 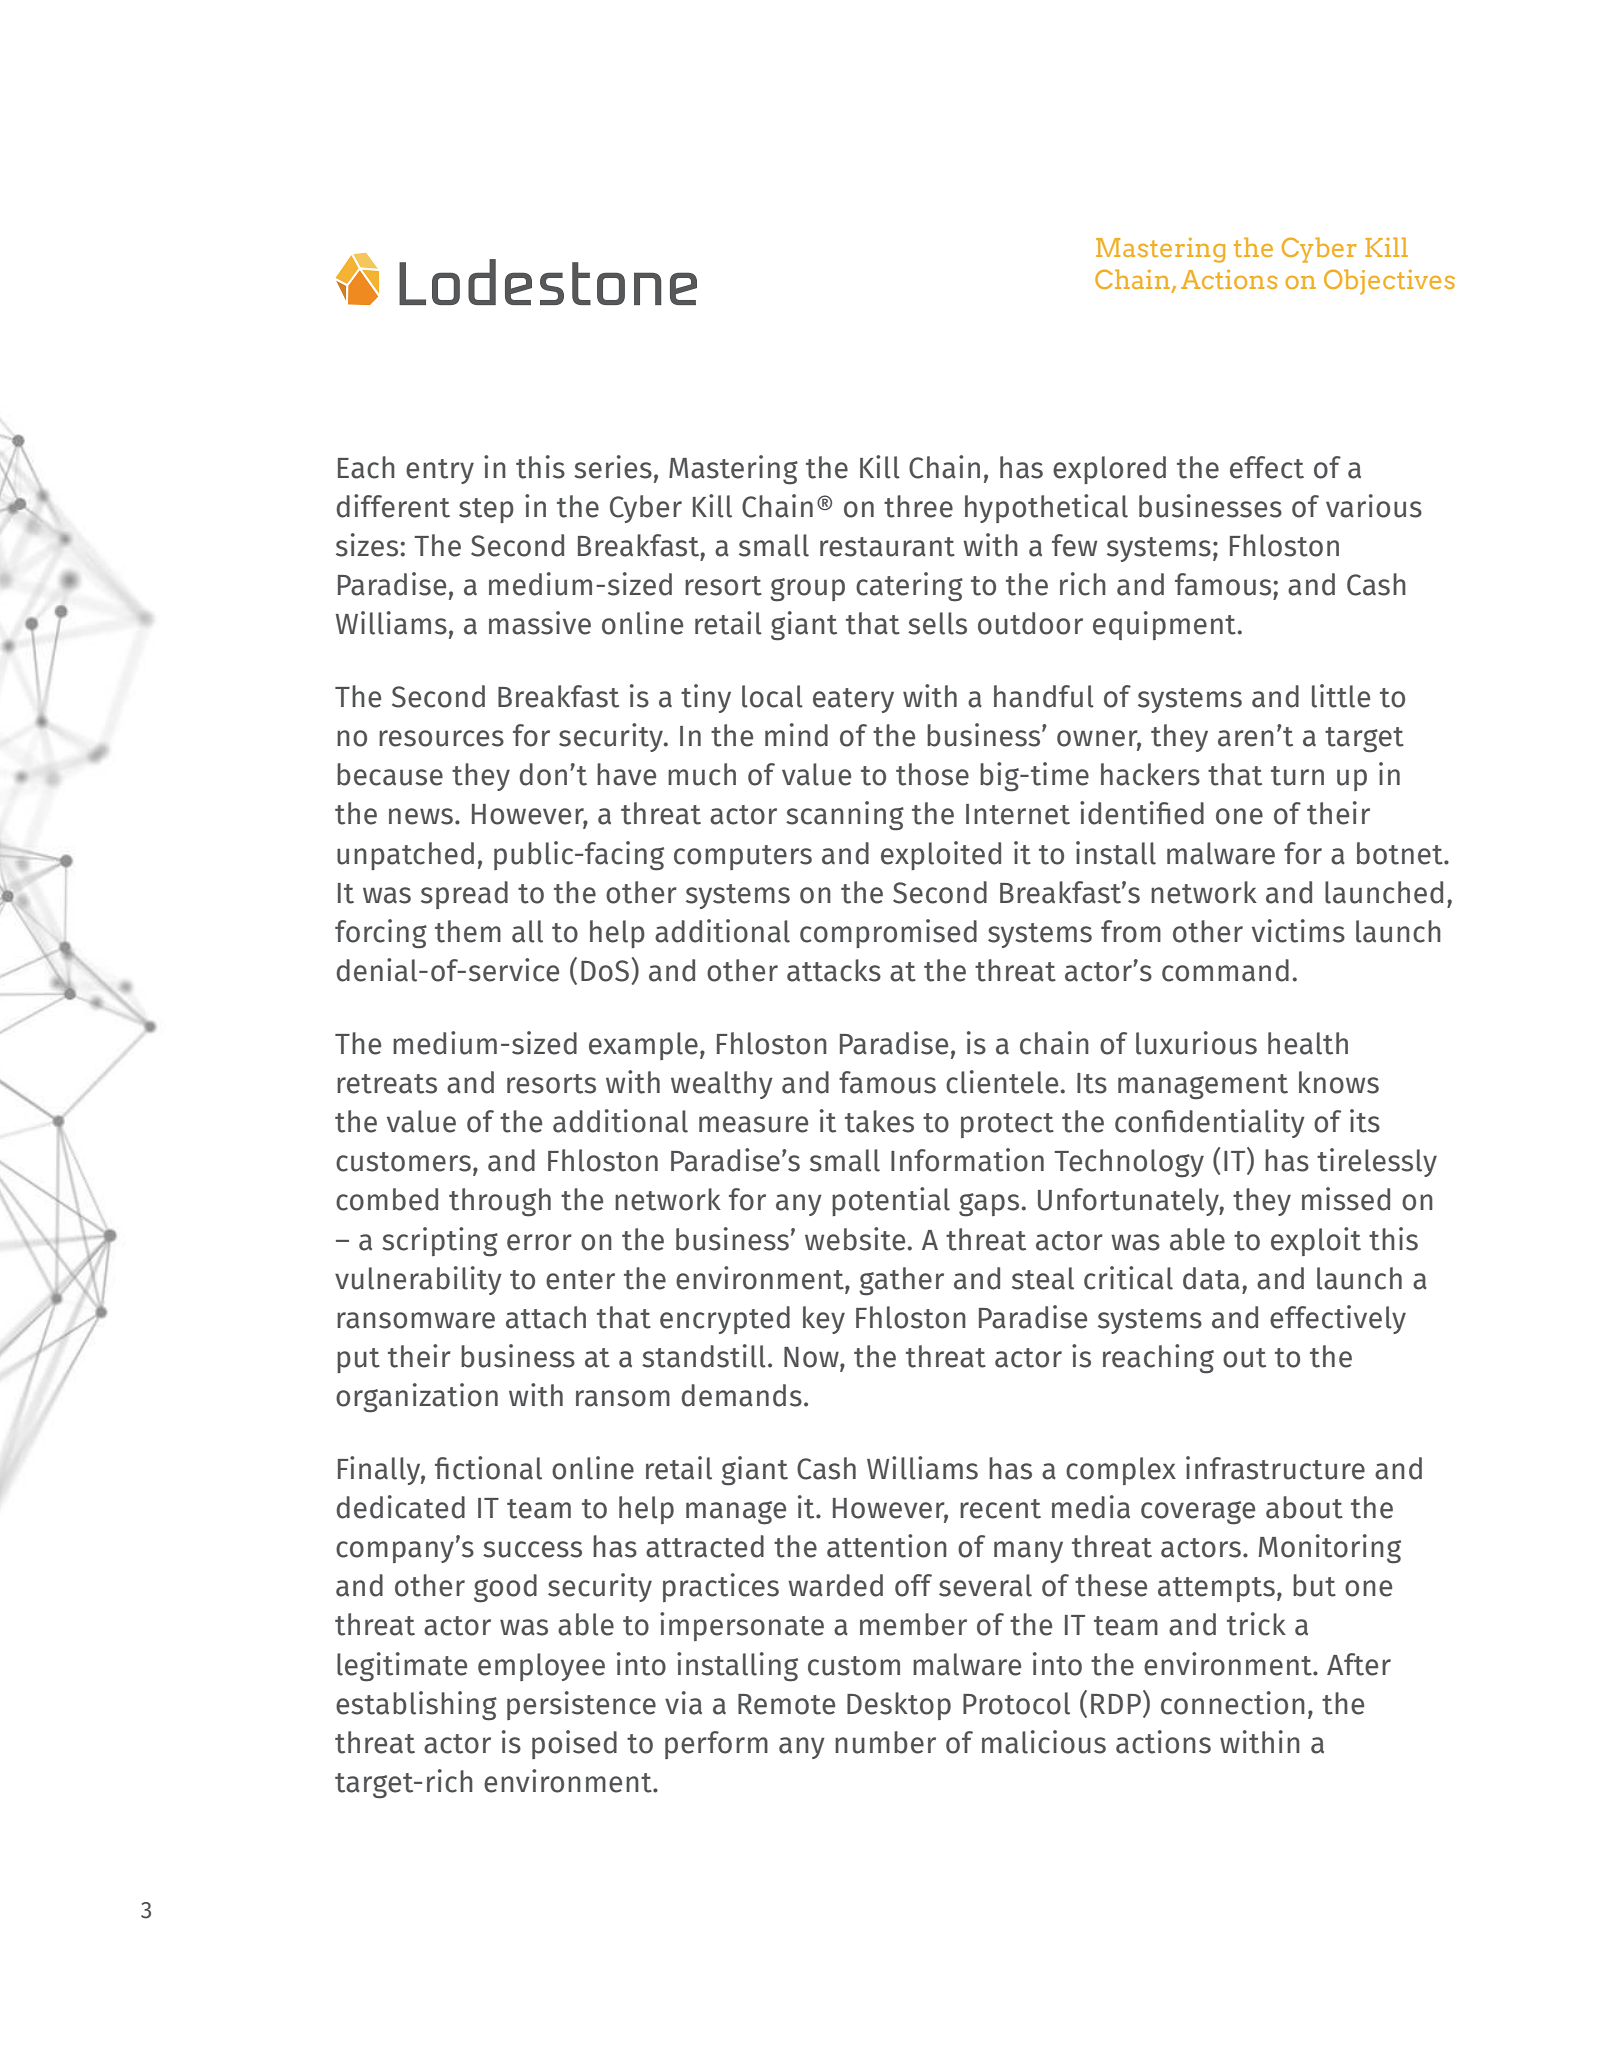 I want to click on three, so click(x=918, y=506).
